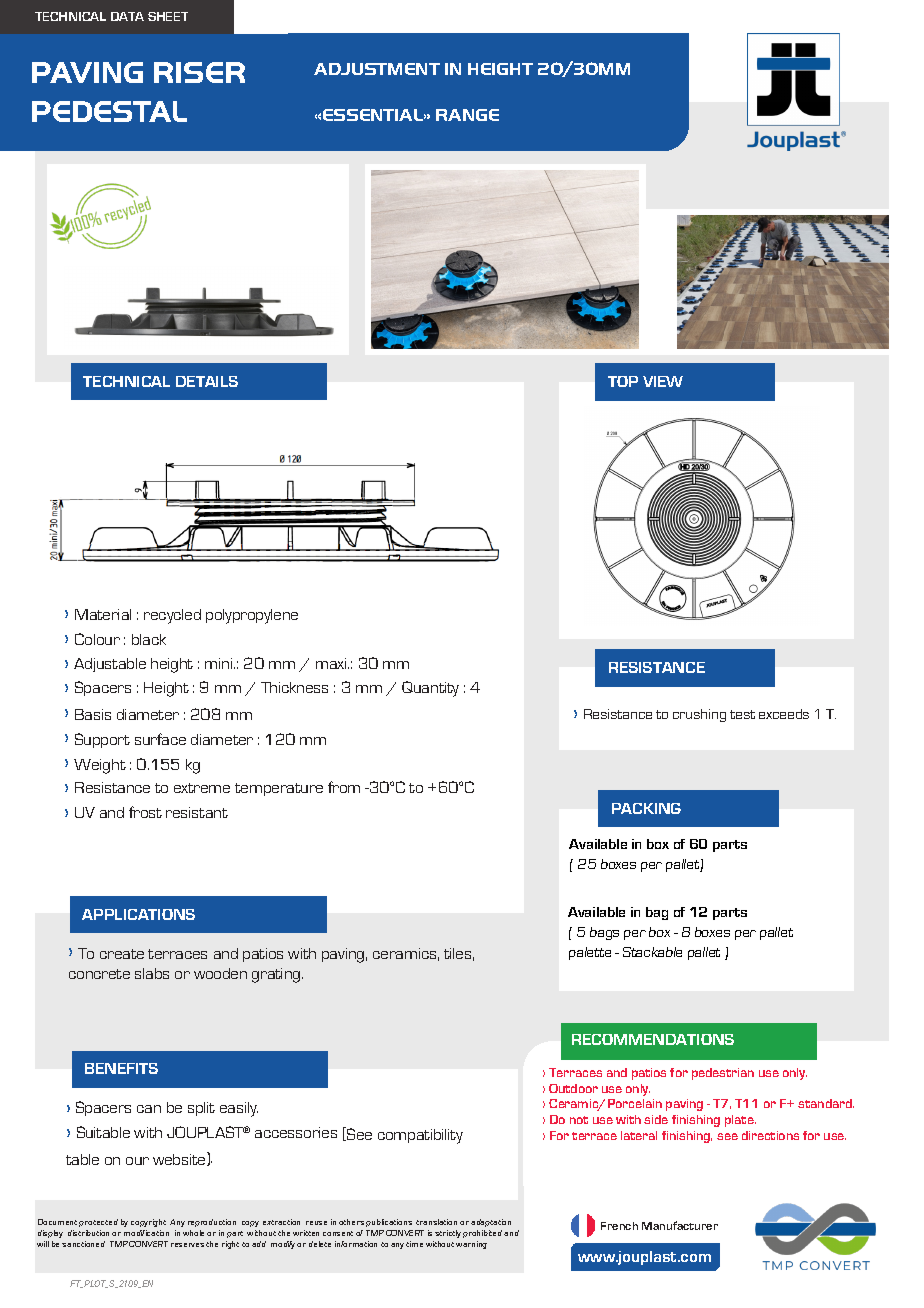 This page has height=1308, width=924. What do you see at coordinates (152, 973) in the page?
I see `slabs` at bounding box center [152, 973].
